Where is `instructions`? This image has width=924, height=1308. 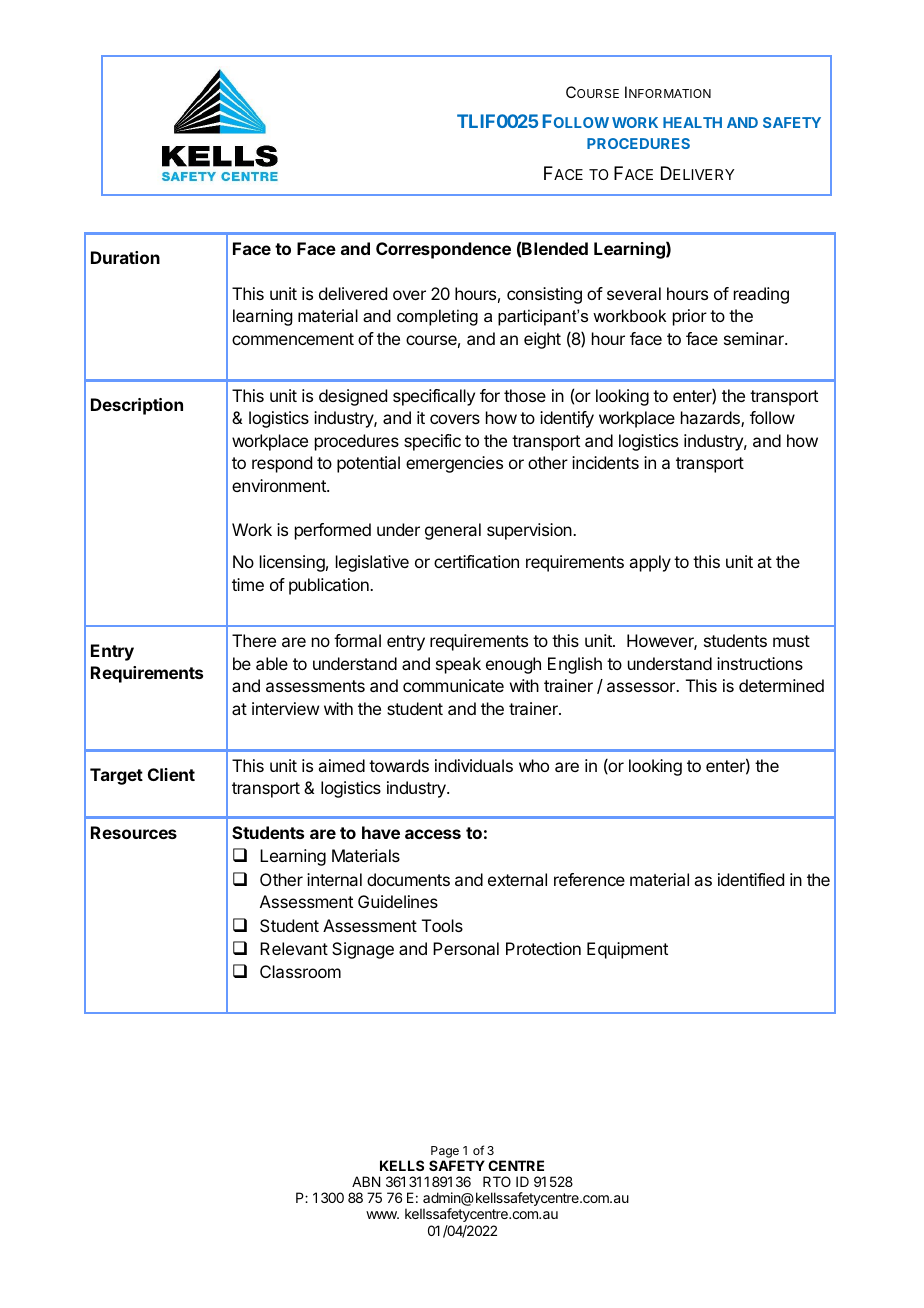
instructions is located at coordinates (760, 663).
